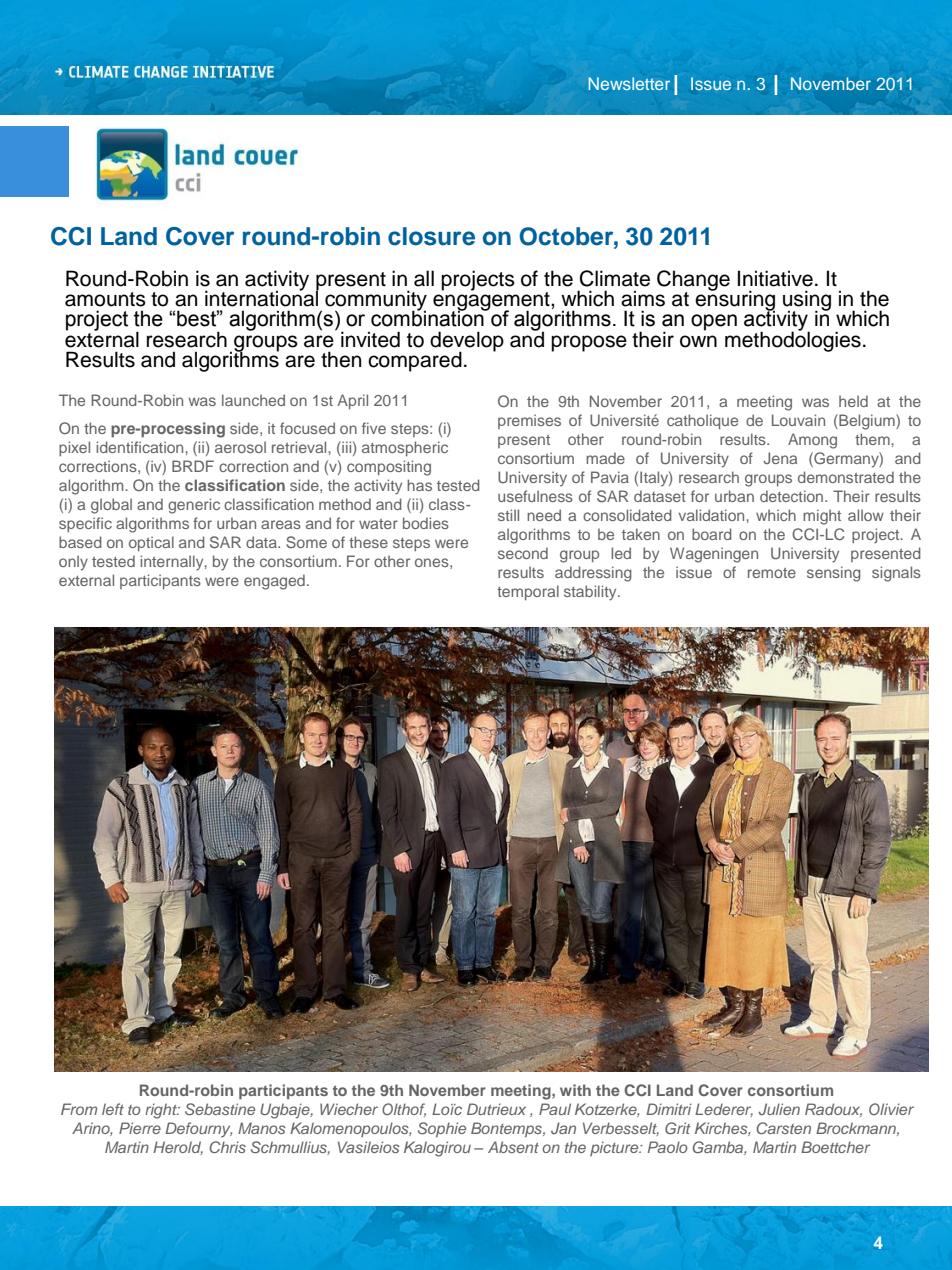 Image resolution: width=952 pixels, height=1270 pixels. Describe the element at coordinates (105, 299) in the document. I see `amounts` at that location.
